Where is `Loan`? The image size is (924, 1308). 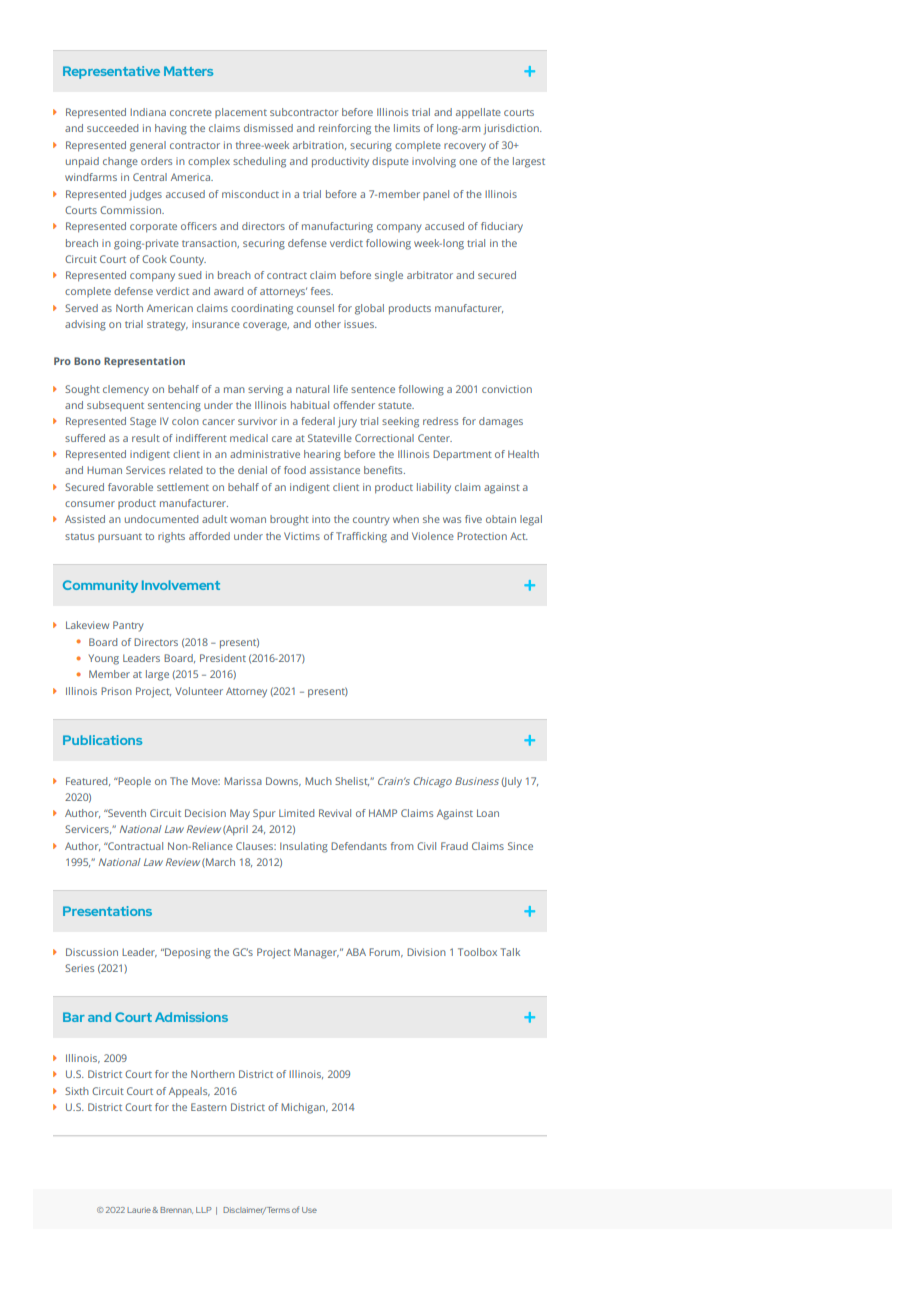 Loan is located at coordinates (488, 813).
